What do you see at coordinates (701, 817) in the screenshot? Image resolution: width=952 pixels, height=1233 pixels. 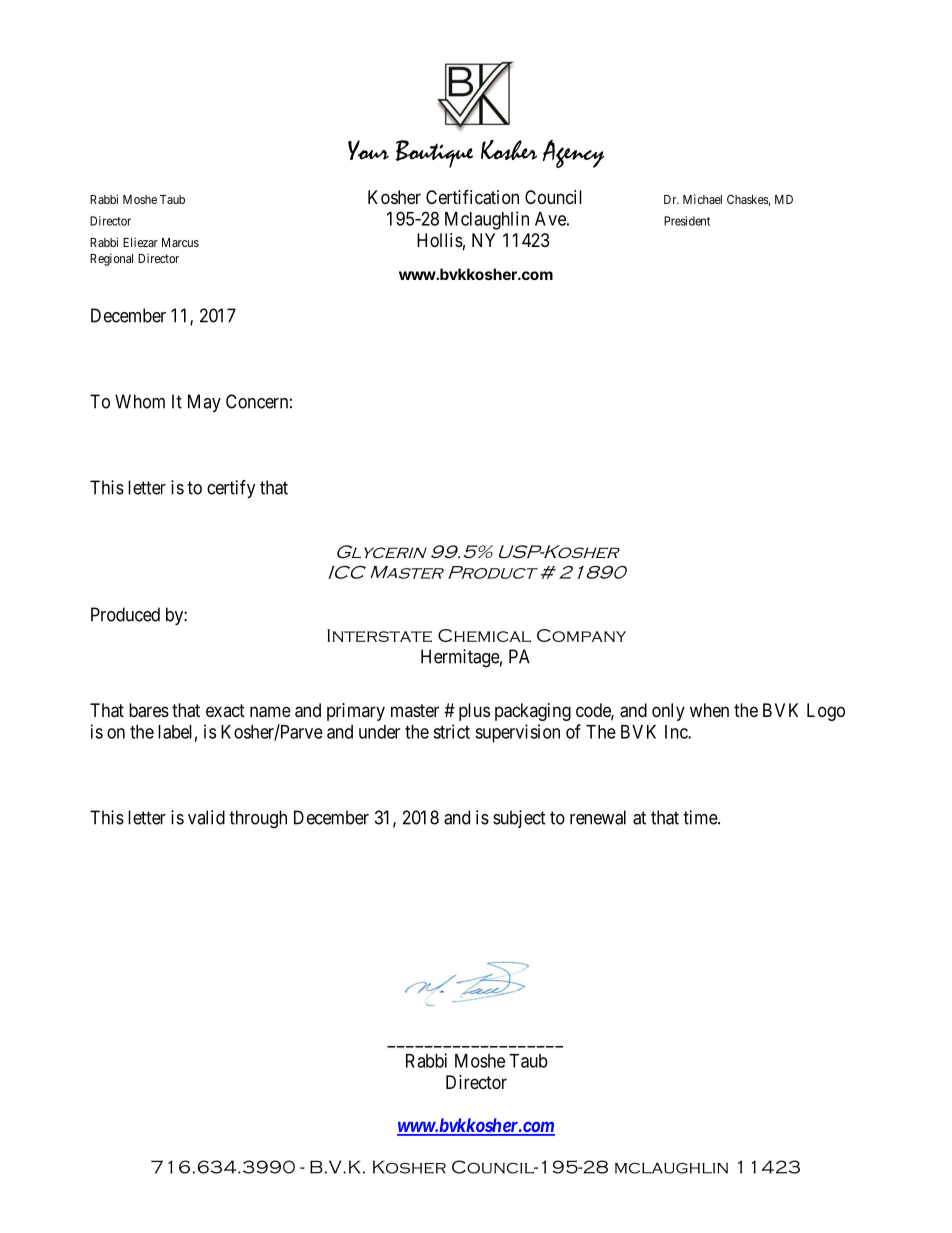 I see `time` at bounding box center [701, 817].
